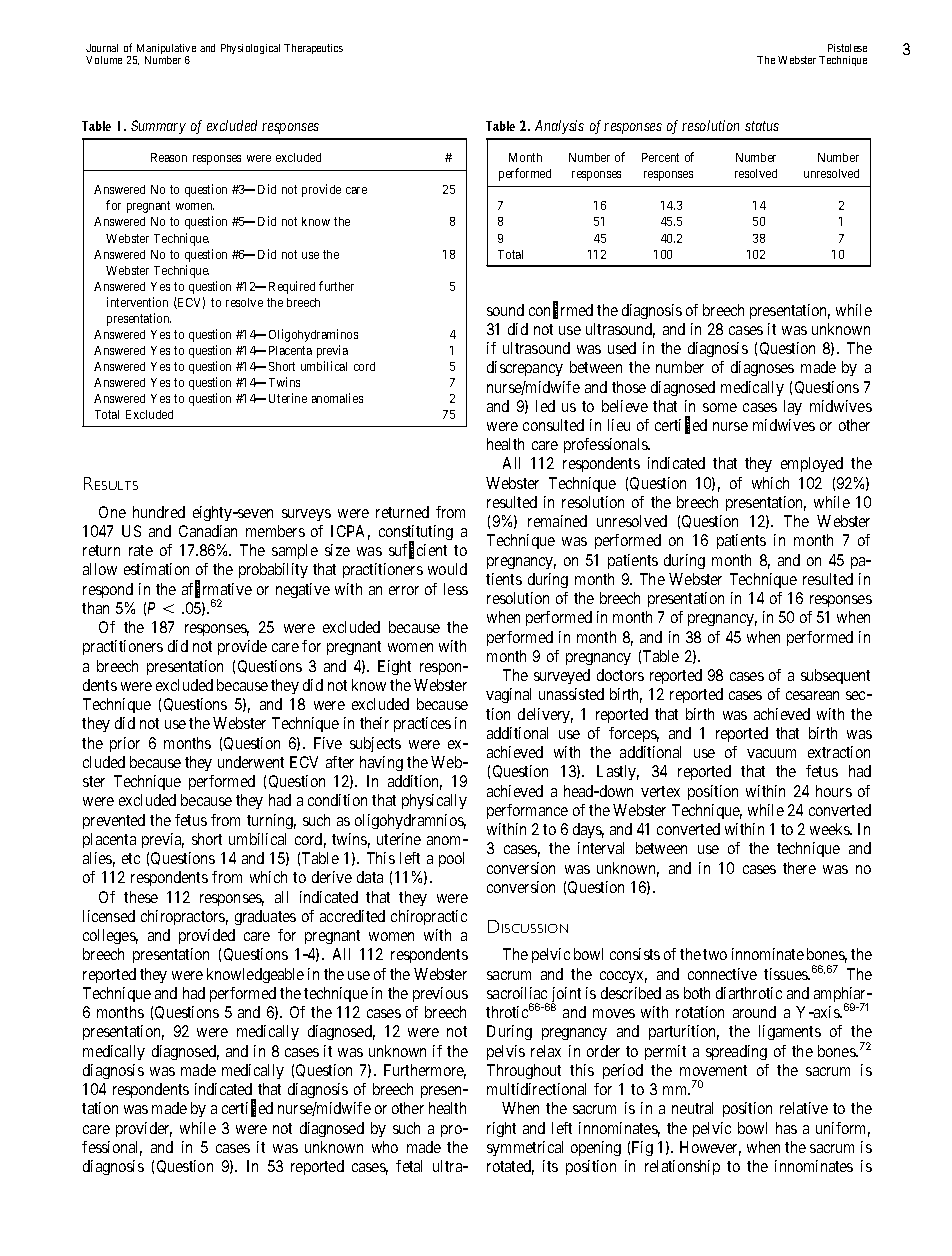  What do you see at coordinates (660, 157) in the image?
I see `Percent` at bounding box center [660, 157].
